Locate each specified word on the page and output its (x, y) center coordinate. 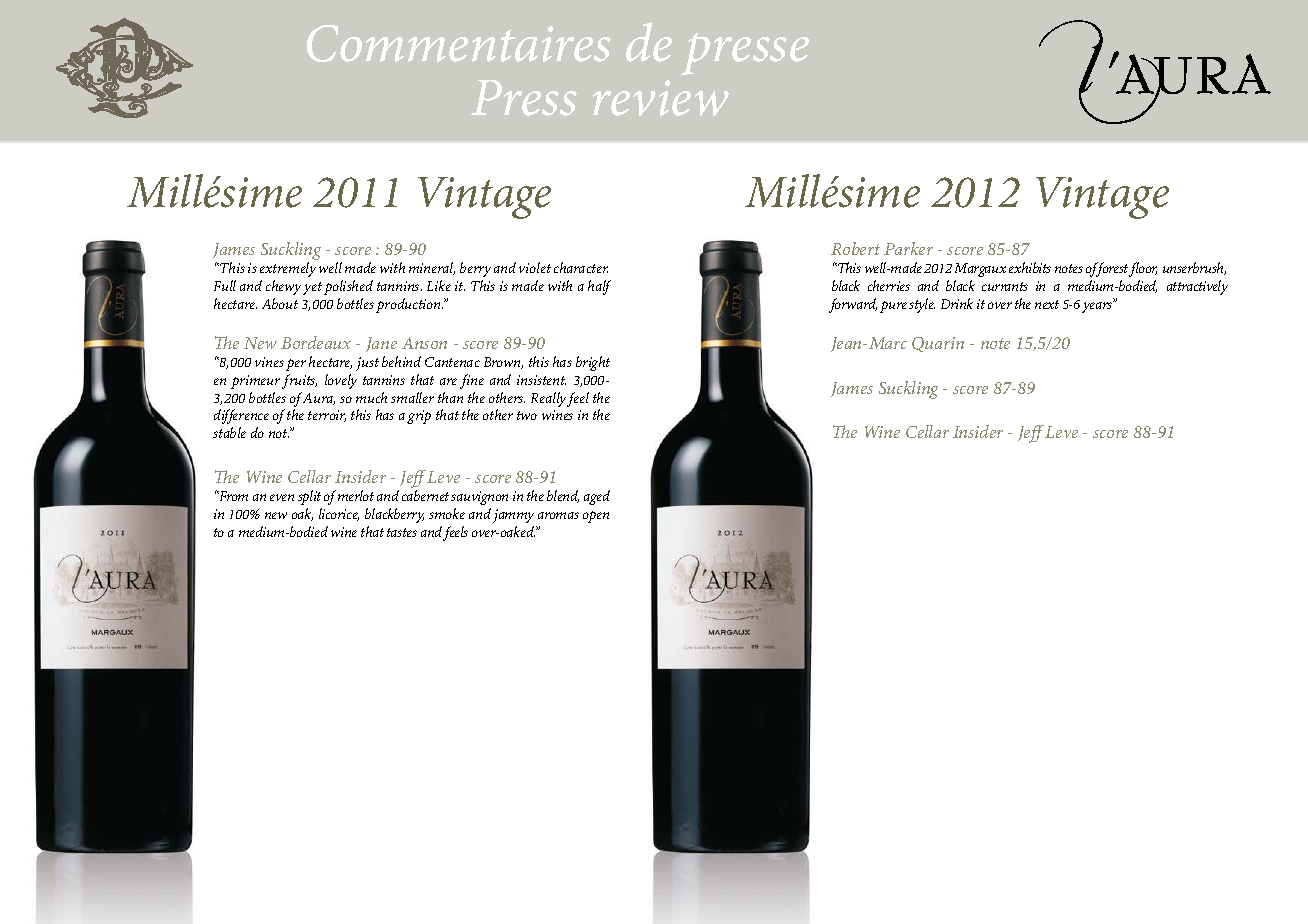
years (1098, 307)
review (661, 98)
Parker (908, 248)
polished (348, 287)
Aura (319, 399)
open (596, 517)
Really (548, 399)
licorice (339, 514)
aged (597, 497)
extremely (288, 269)
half (599, 287)
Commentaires (459, 43)
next (1047, 304)
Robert (855, 248)
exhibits (1030, 267)
